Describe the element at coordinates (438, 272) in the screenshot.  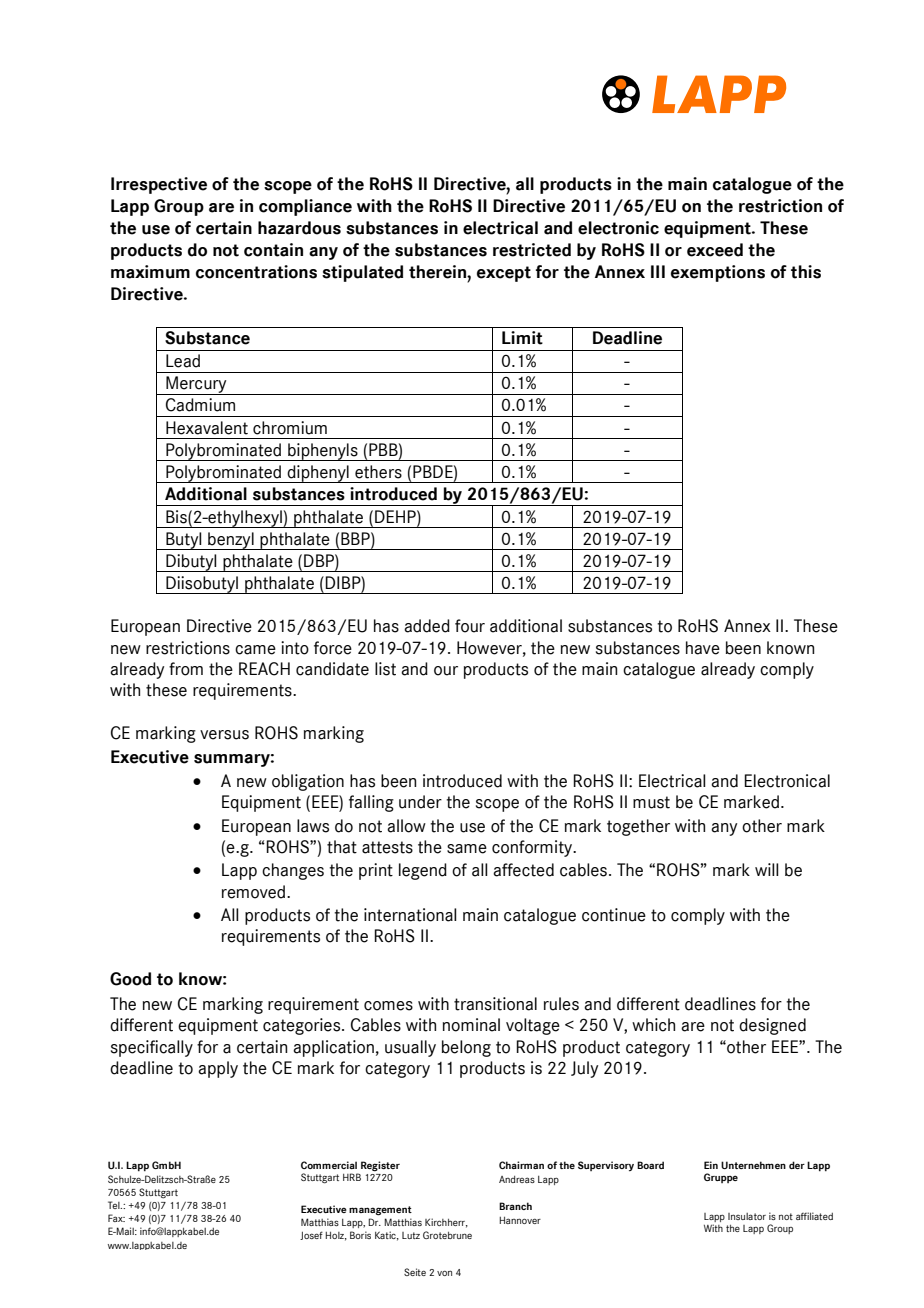
I see `therein` at that location.
